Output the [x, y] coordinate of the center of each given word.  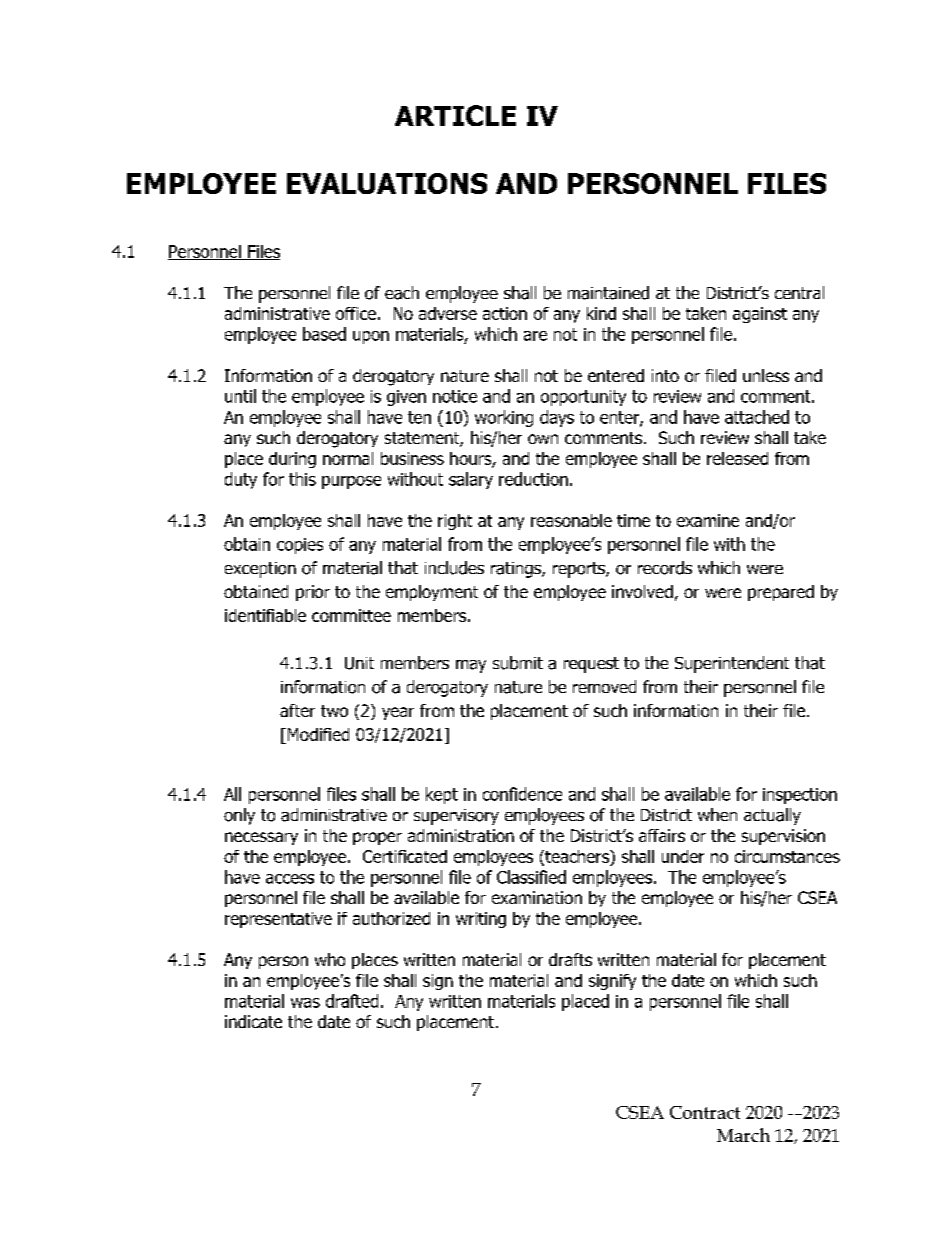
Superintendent [732, 664]
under [683, 856]
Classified [531, 877]
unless [766, 375]
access [290, 879]
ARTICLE [455, 115]
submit [518, 663]
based [324, 334]
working [504, 418]
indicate [253, 1021]
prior [313, 593]
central [799, 292]
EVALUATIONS [387, 183]
